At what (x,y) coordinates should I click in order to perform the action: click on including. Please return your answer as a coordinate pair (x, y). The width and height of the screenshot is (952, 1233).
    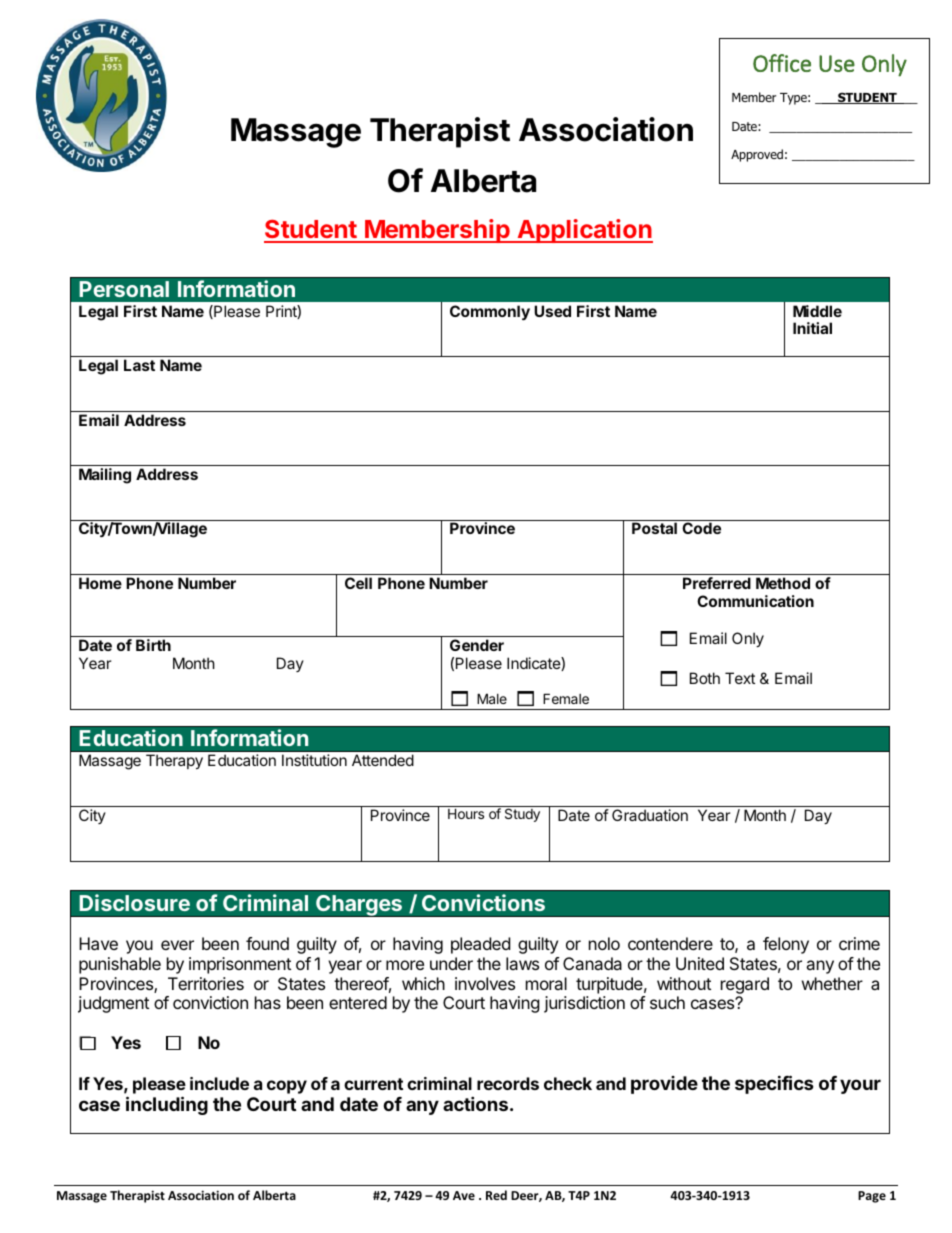
    Looking at the image, I should click on (167, 1105).
